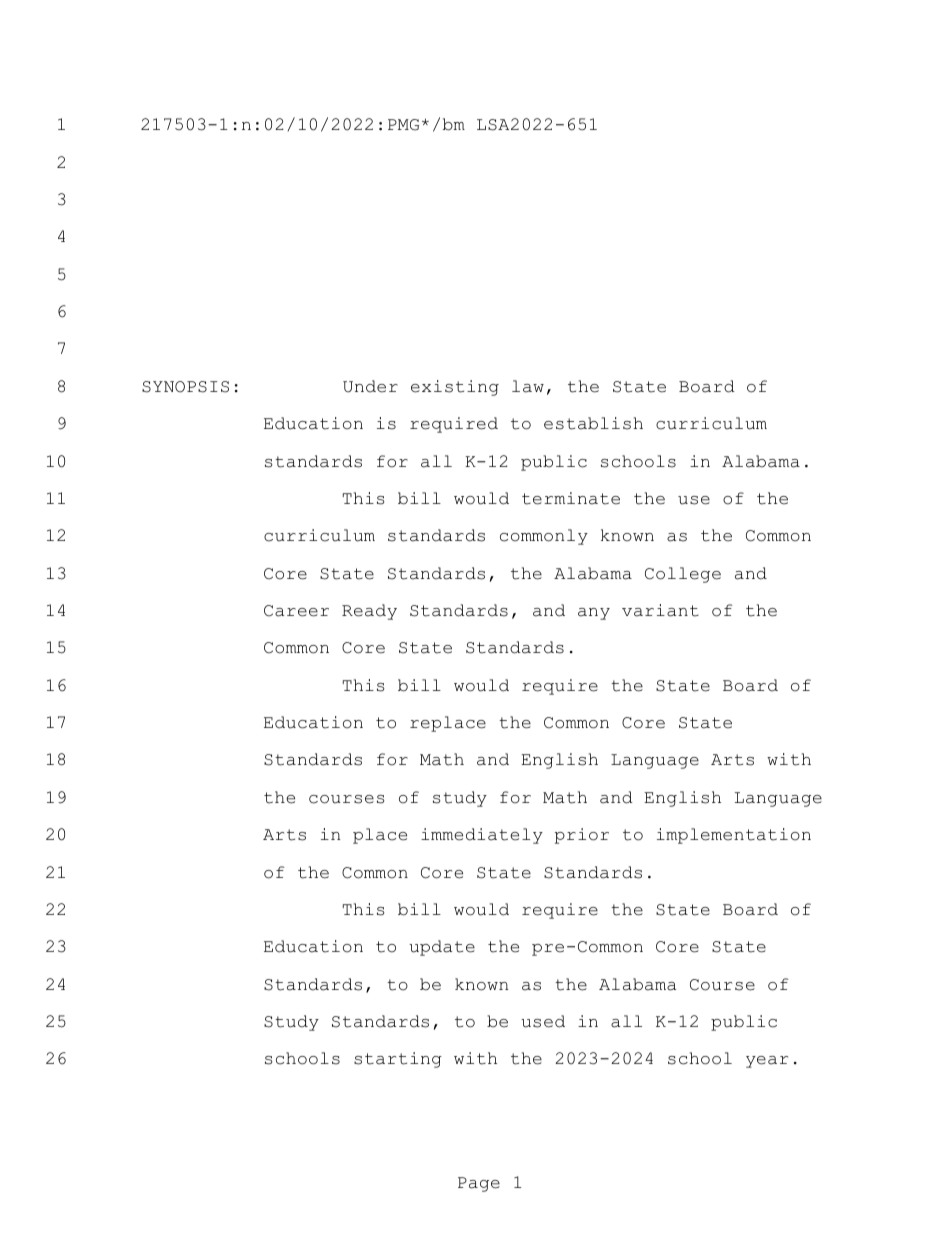 Image resolution: width=952 pixels, height=1233 pixels. I want to click on existing, so click(455, 388).
